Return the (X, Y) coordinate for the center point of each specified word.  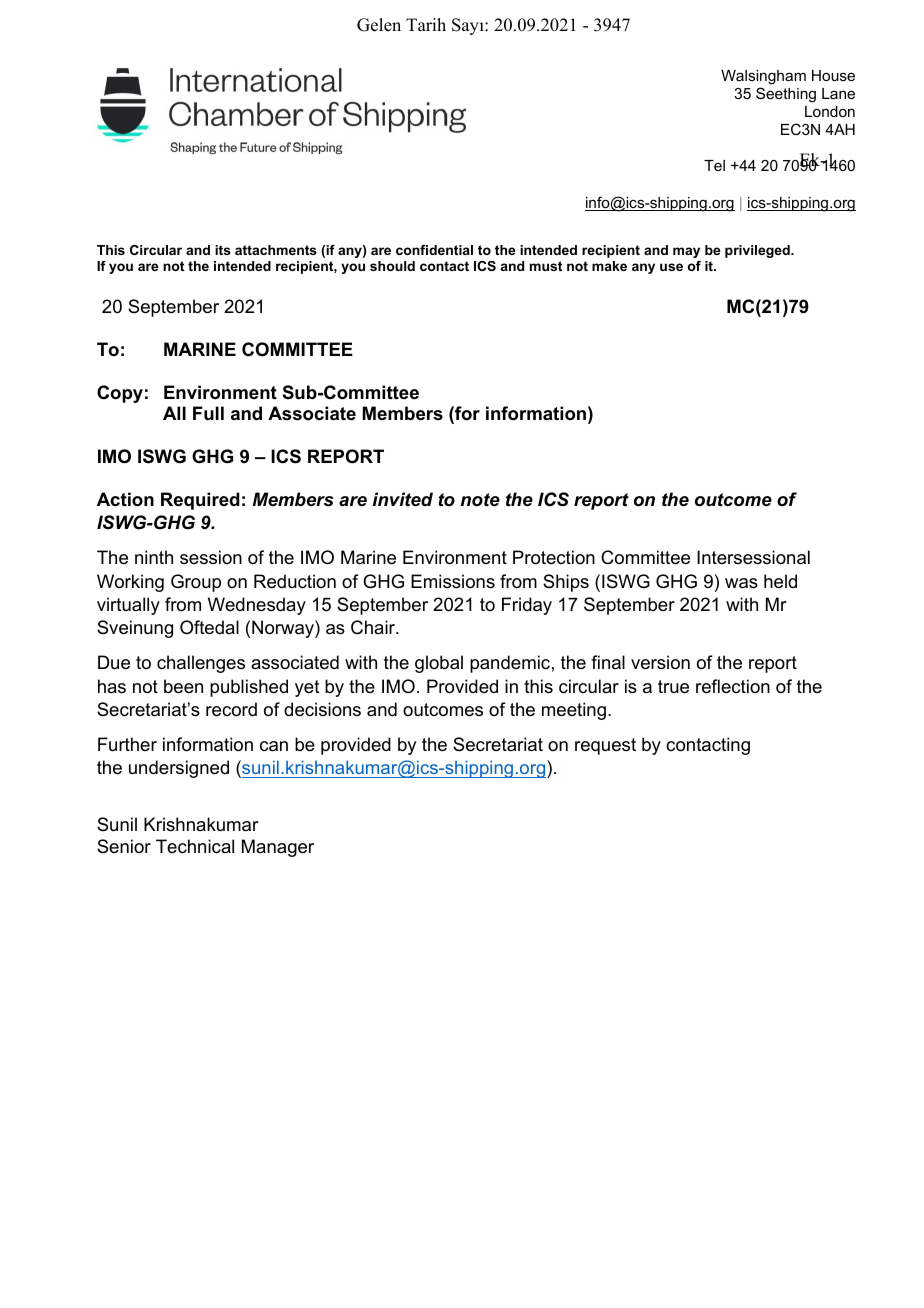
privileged (758, 251)
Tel (714, 165)
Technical (195, 846)
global (439, 664)
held (780, 581)
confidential (434, 250)
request (605, 746)
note (480, 500)
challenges (201, 664)
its (223, 250)
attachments (276, 250)
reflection (733, 686)
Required (200, 501)
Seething (786, 95)
